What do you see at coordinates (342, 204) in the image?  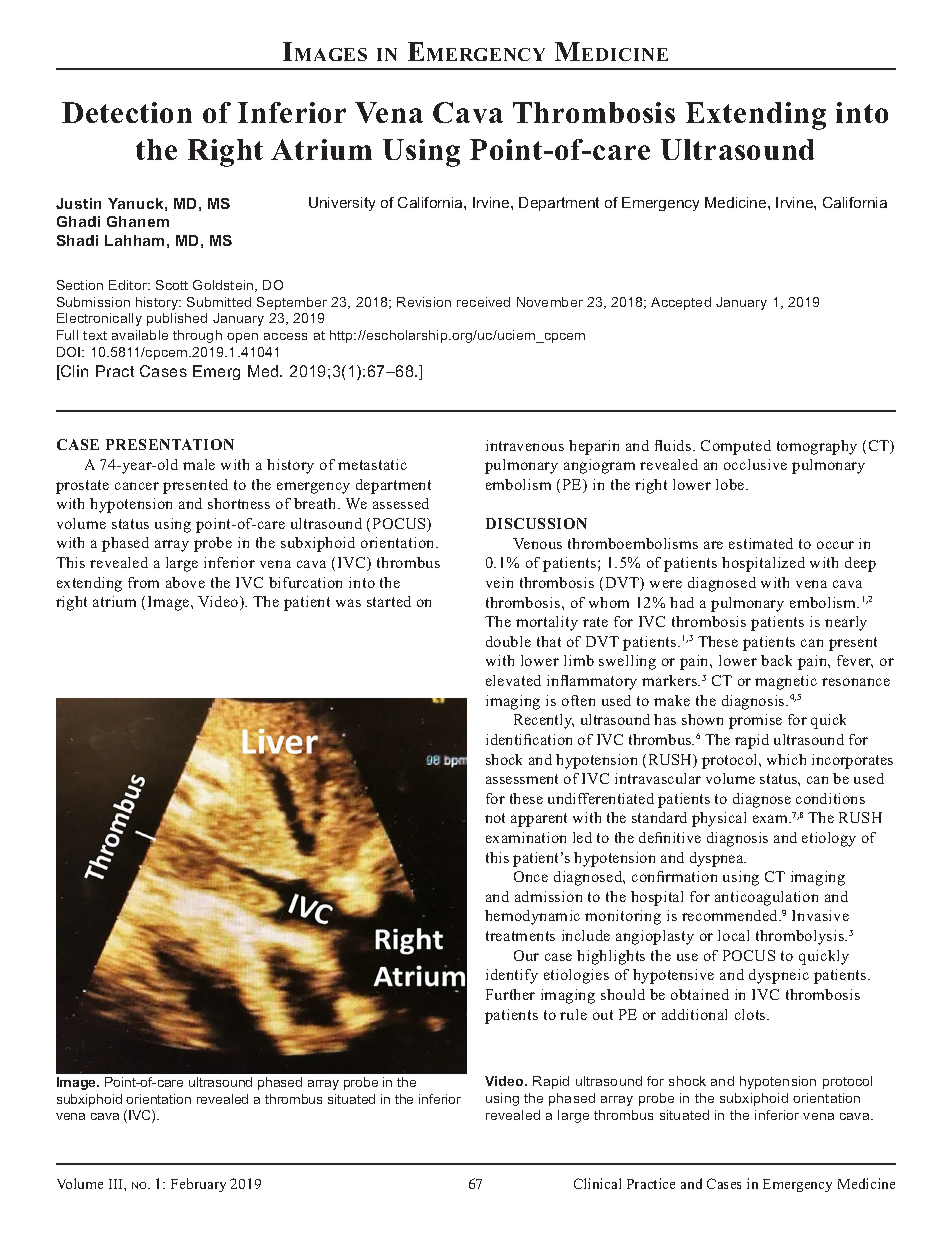 I see `University` at bounding box center [342, 204].
